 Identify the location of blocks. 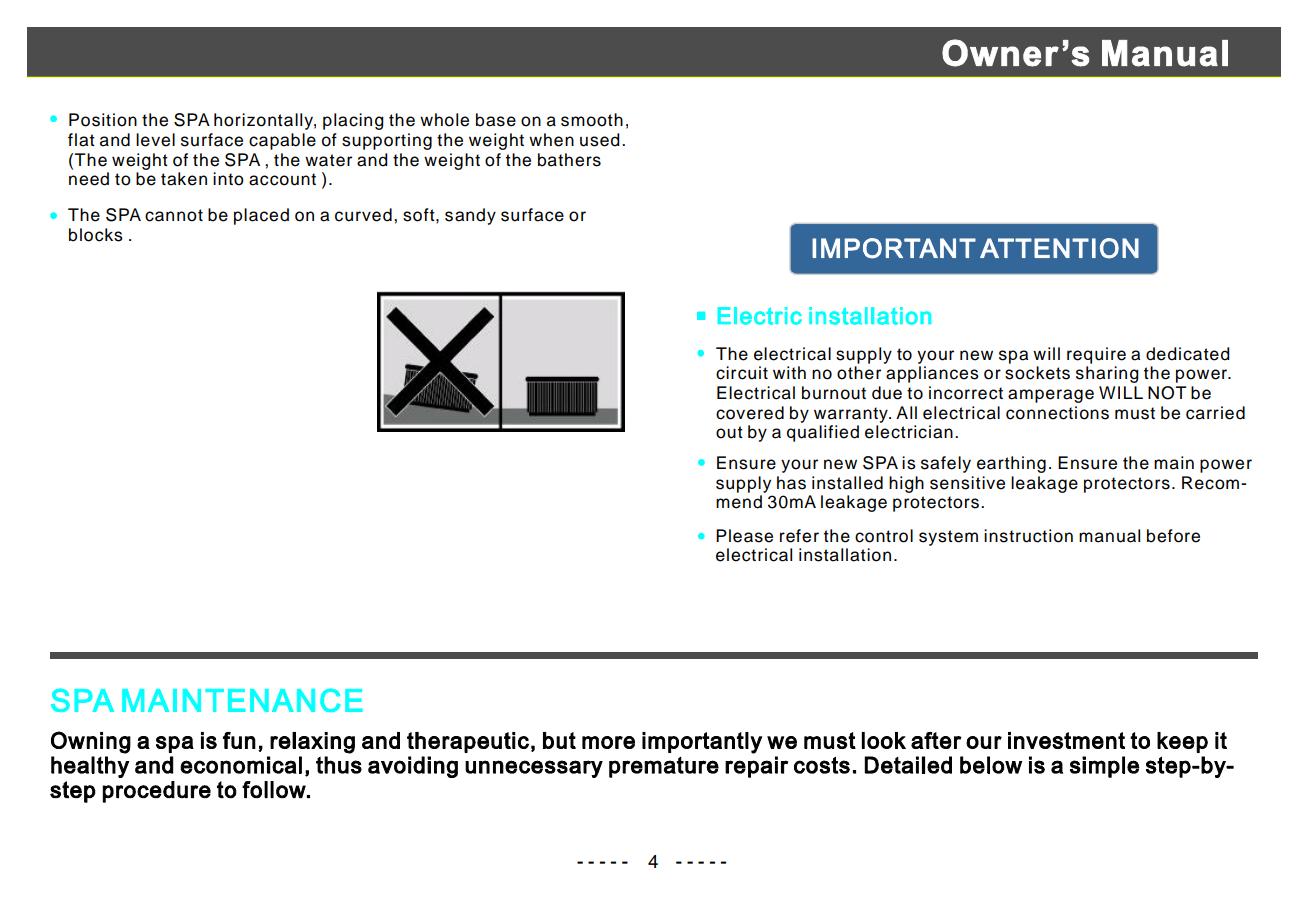
(96, 235).
